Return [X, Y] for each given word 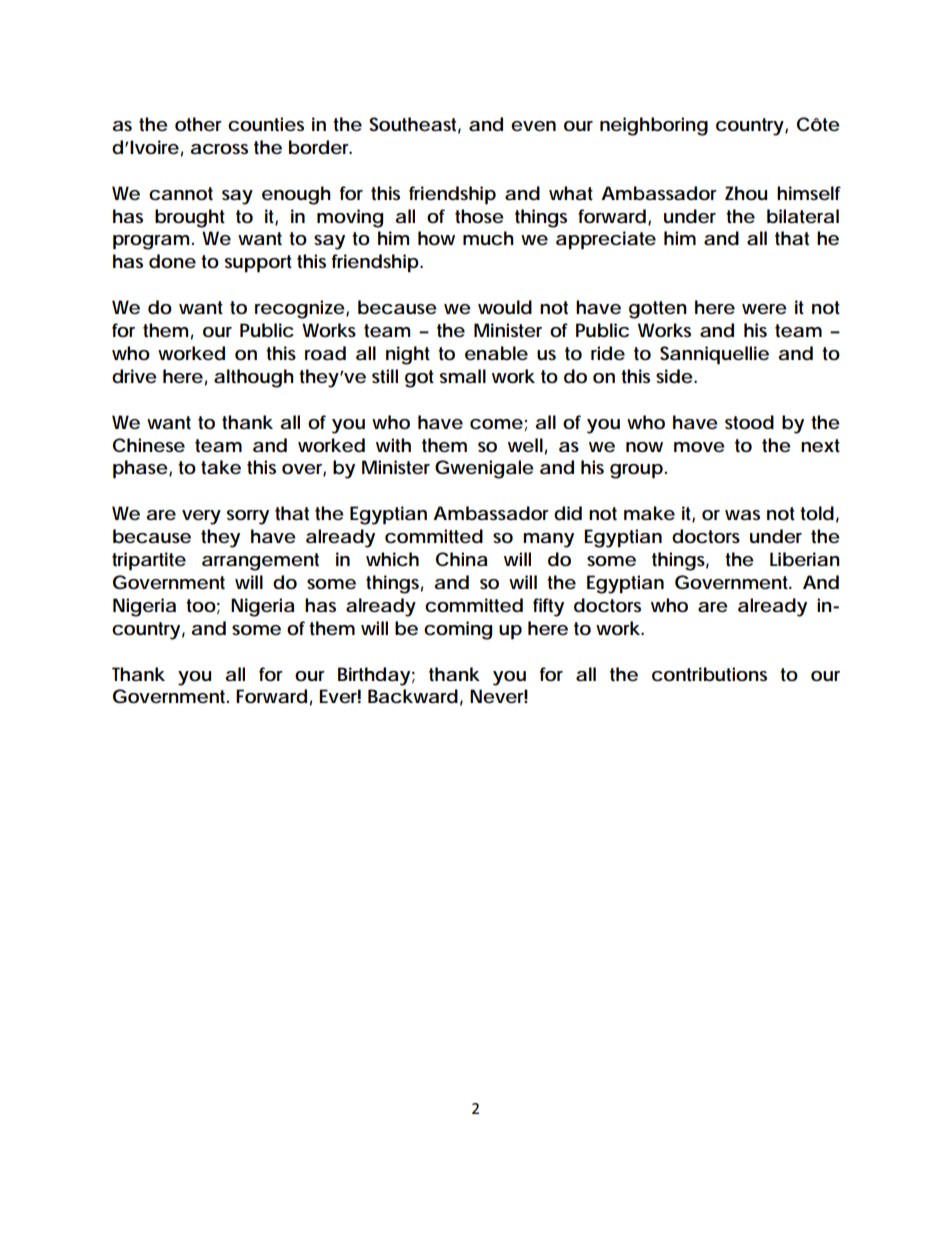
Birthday [374, 676]
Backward [413, 696]
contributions [709, 674]
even [533, 126]
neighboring [654, 126]
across [219, 149]
